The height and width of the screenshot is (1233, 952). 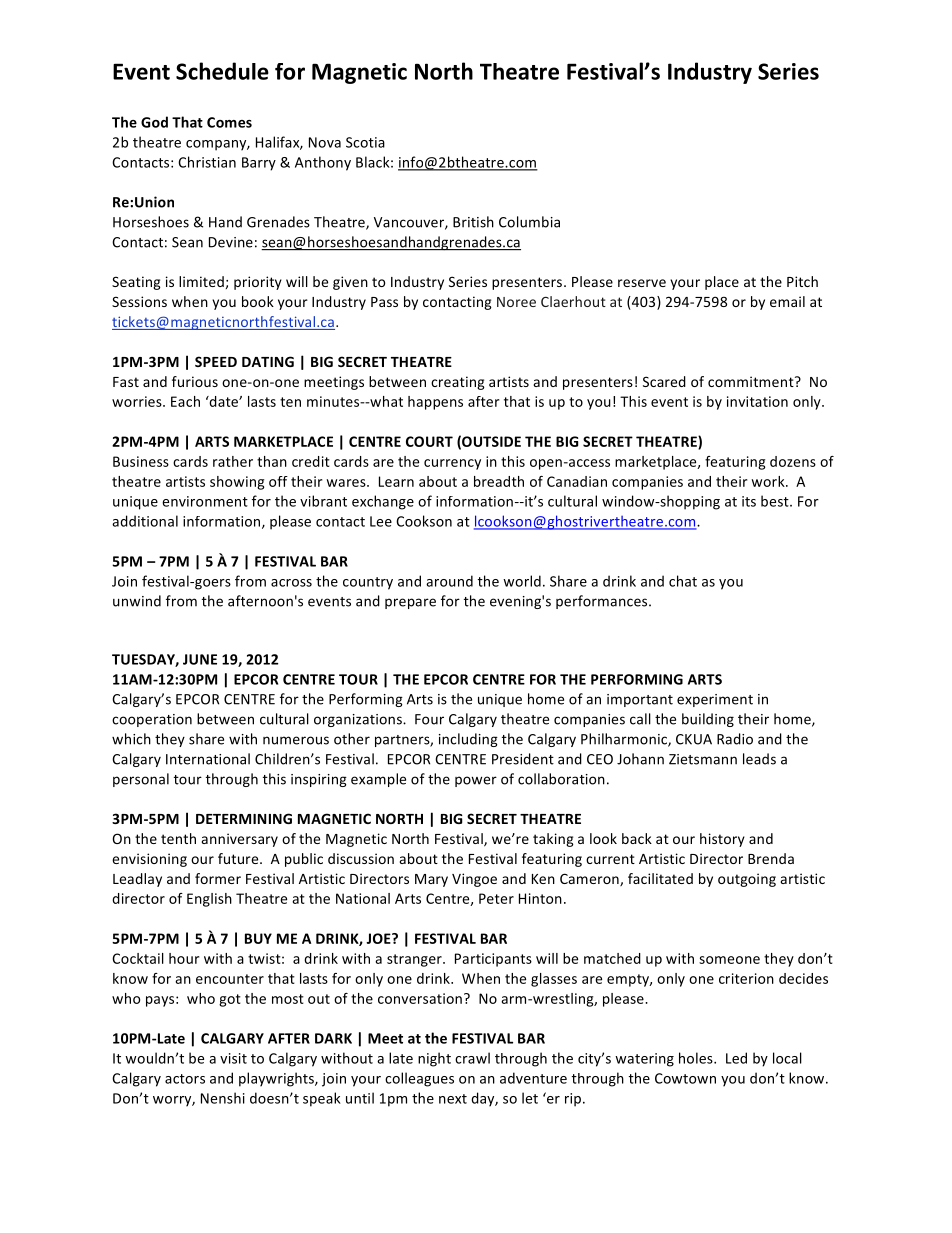 I want to click on Scotia, so click(x=365, y=142).
